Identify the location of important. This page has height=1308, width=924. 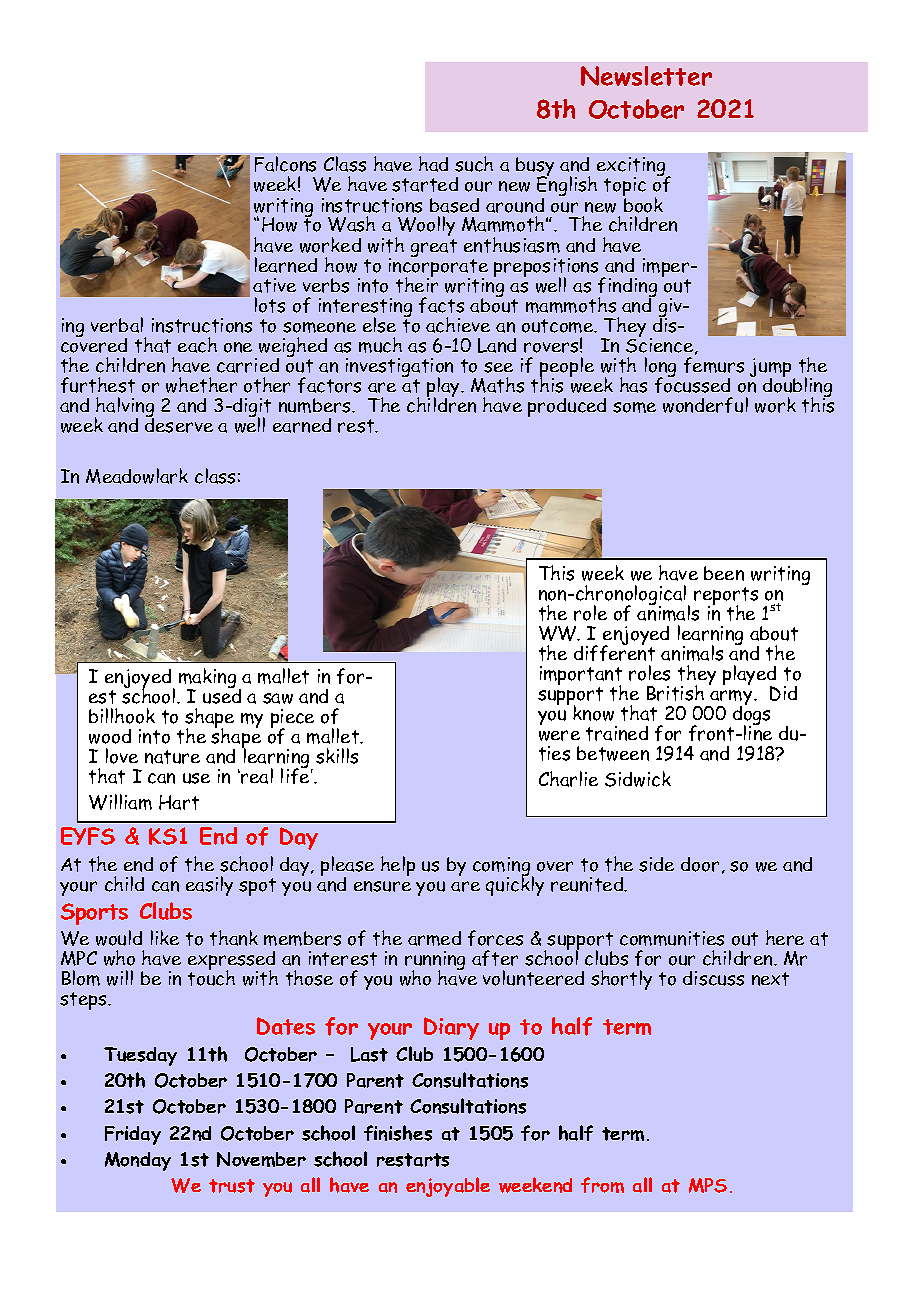
(581, 677).
